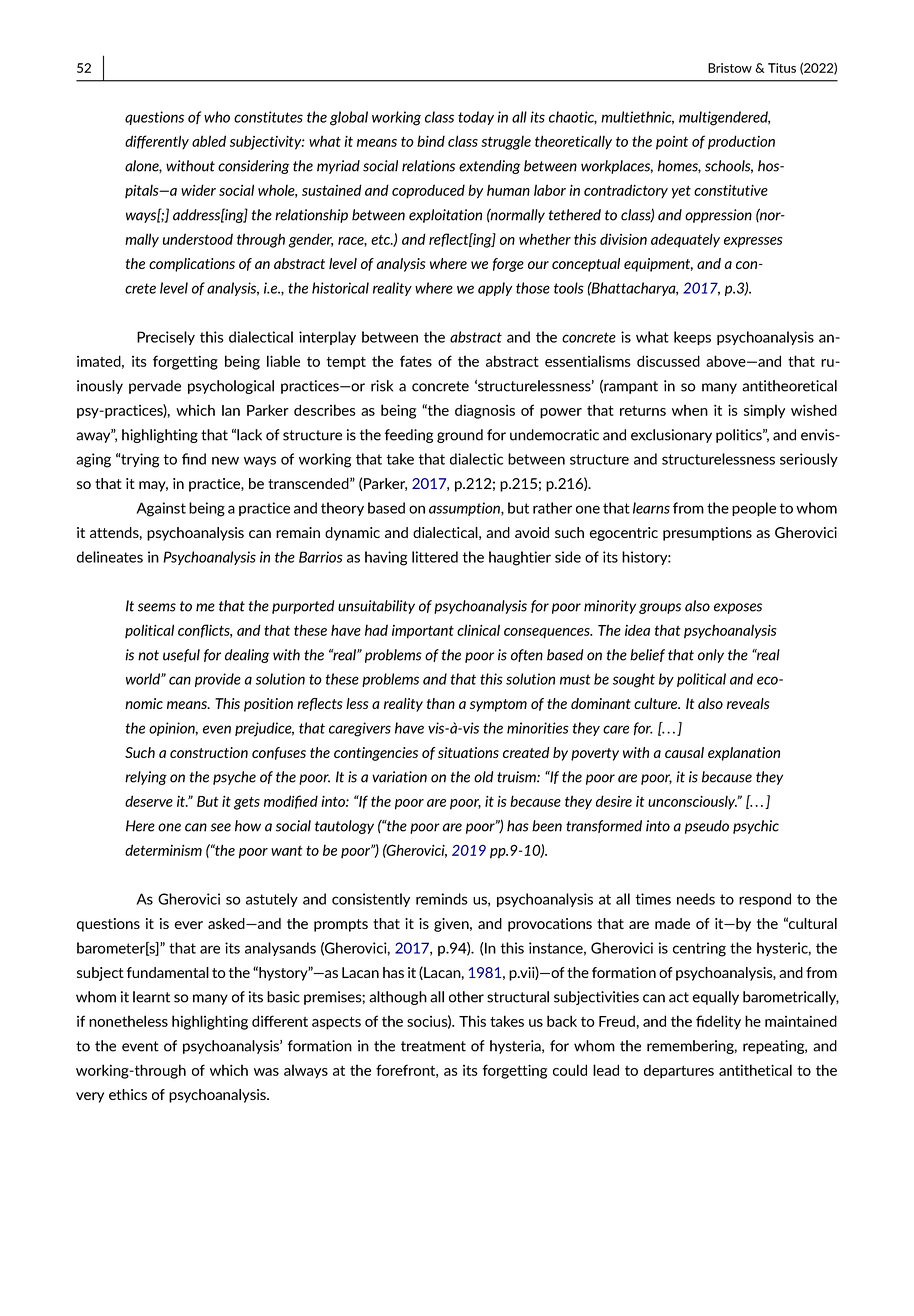 Image resolution: width=914 pixels, height=1316 pixels. What do you see at coordinates (435, 557) in the screenshot?
I see `littered` at bounding box center [435, 557].
